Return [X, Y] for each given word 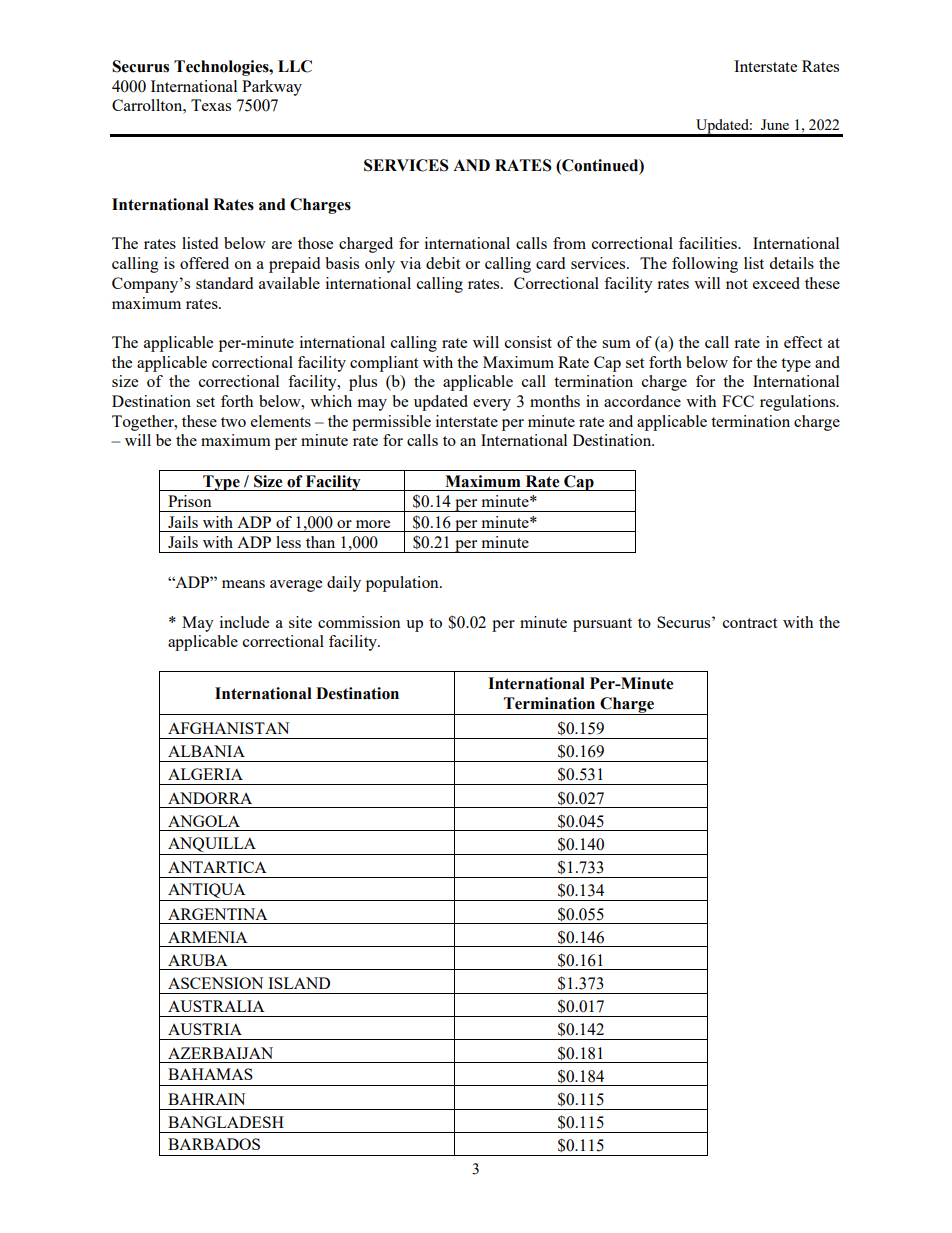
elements [281, 421]
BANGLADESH [226, 1122]
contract [750, 623]
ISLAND [299, 983]
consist [528, 342]
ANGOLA [204, 821]
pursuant [602, 625]
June [775, 124]
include [244, 622]
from [569, 243]
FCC [738, 401]
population [403, 584]
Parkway [272, 88]
